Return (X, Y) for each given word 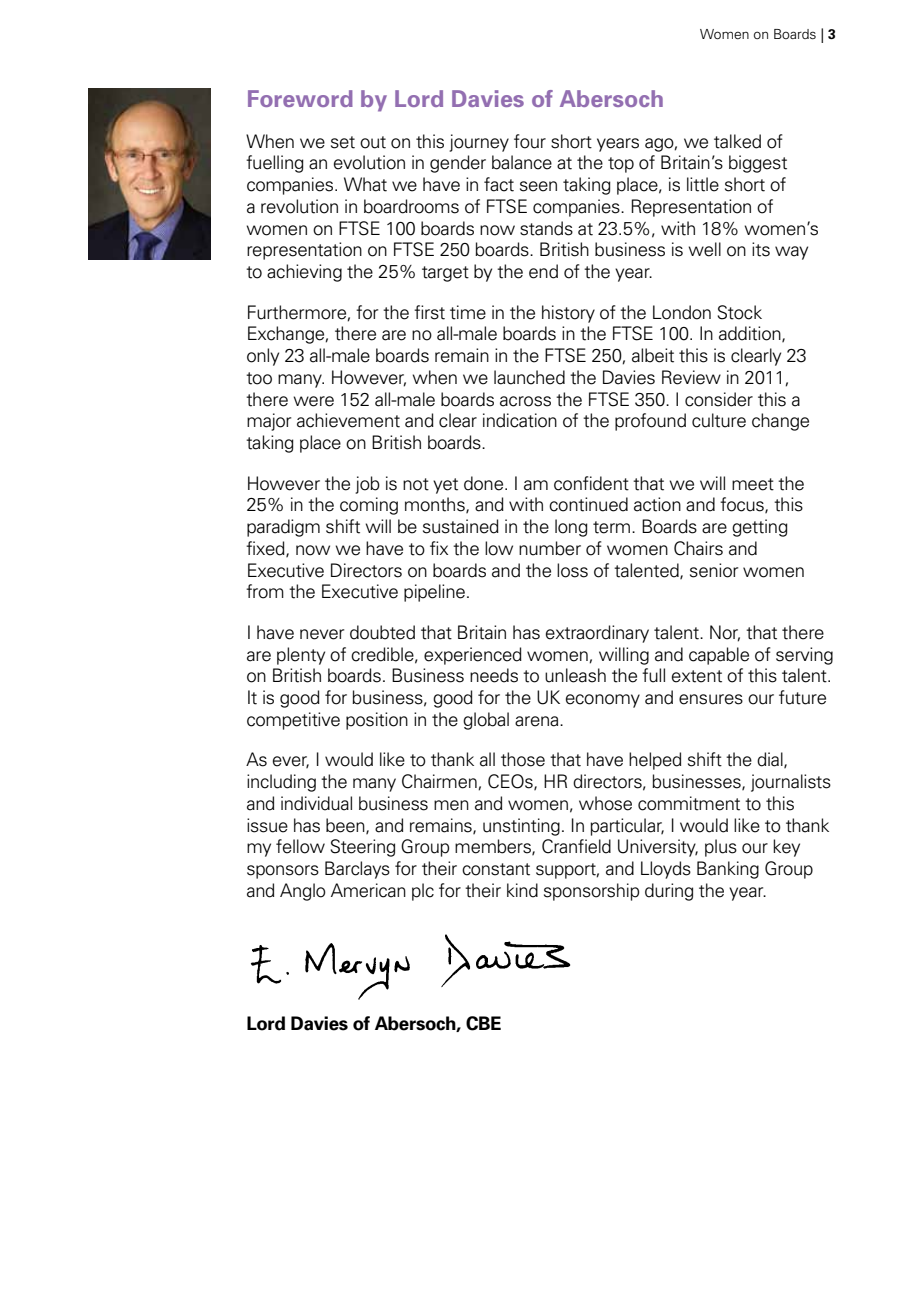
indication (520, 420)
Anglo (303, 892)
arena (538, 721)
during (669, 892)
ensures (711, 699)
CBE (483, 1023)
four (530, 141)
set (343, 142)
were (313, 401)
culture (719, 420)
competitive (293, 721)
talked (737, 141)
